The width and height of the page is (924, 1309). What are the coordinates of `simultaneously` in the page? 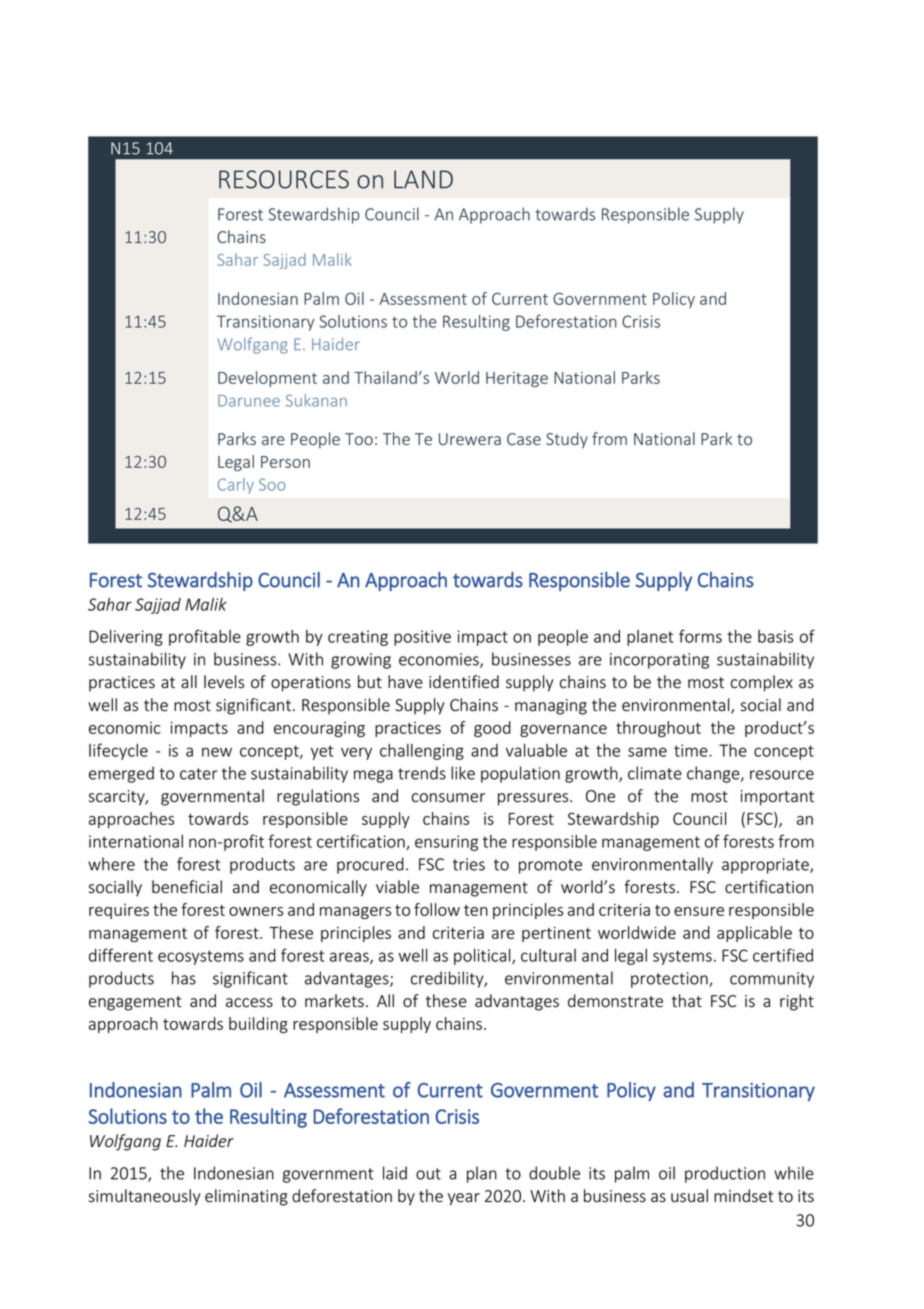 It's located at (145, 1197).
